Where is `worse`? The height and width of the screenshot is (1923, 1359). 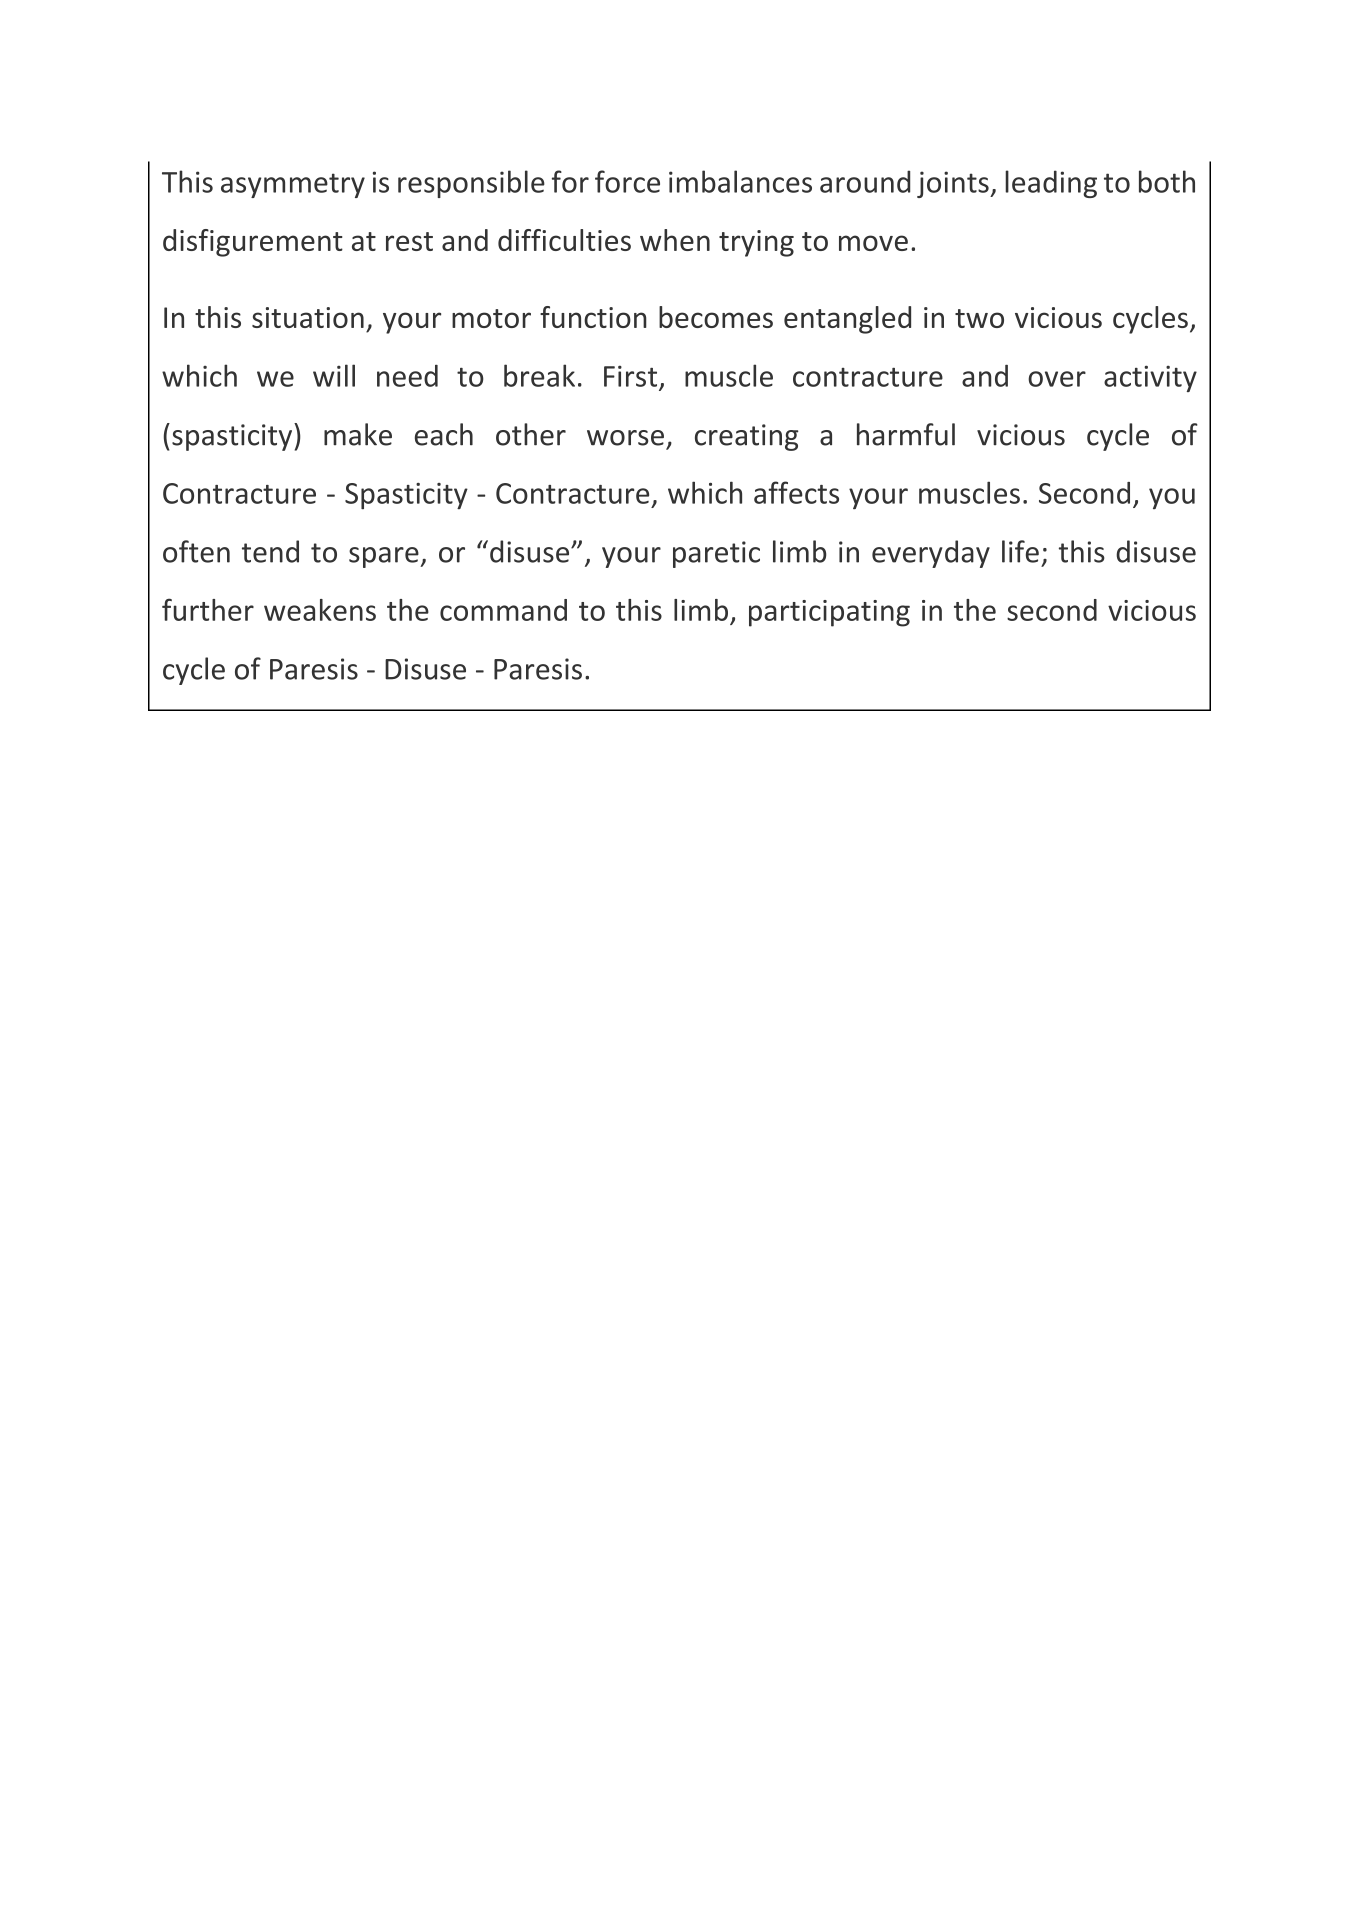
worse is located at coordinates (625, 438).
